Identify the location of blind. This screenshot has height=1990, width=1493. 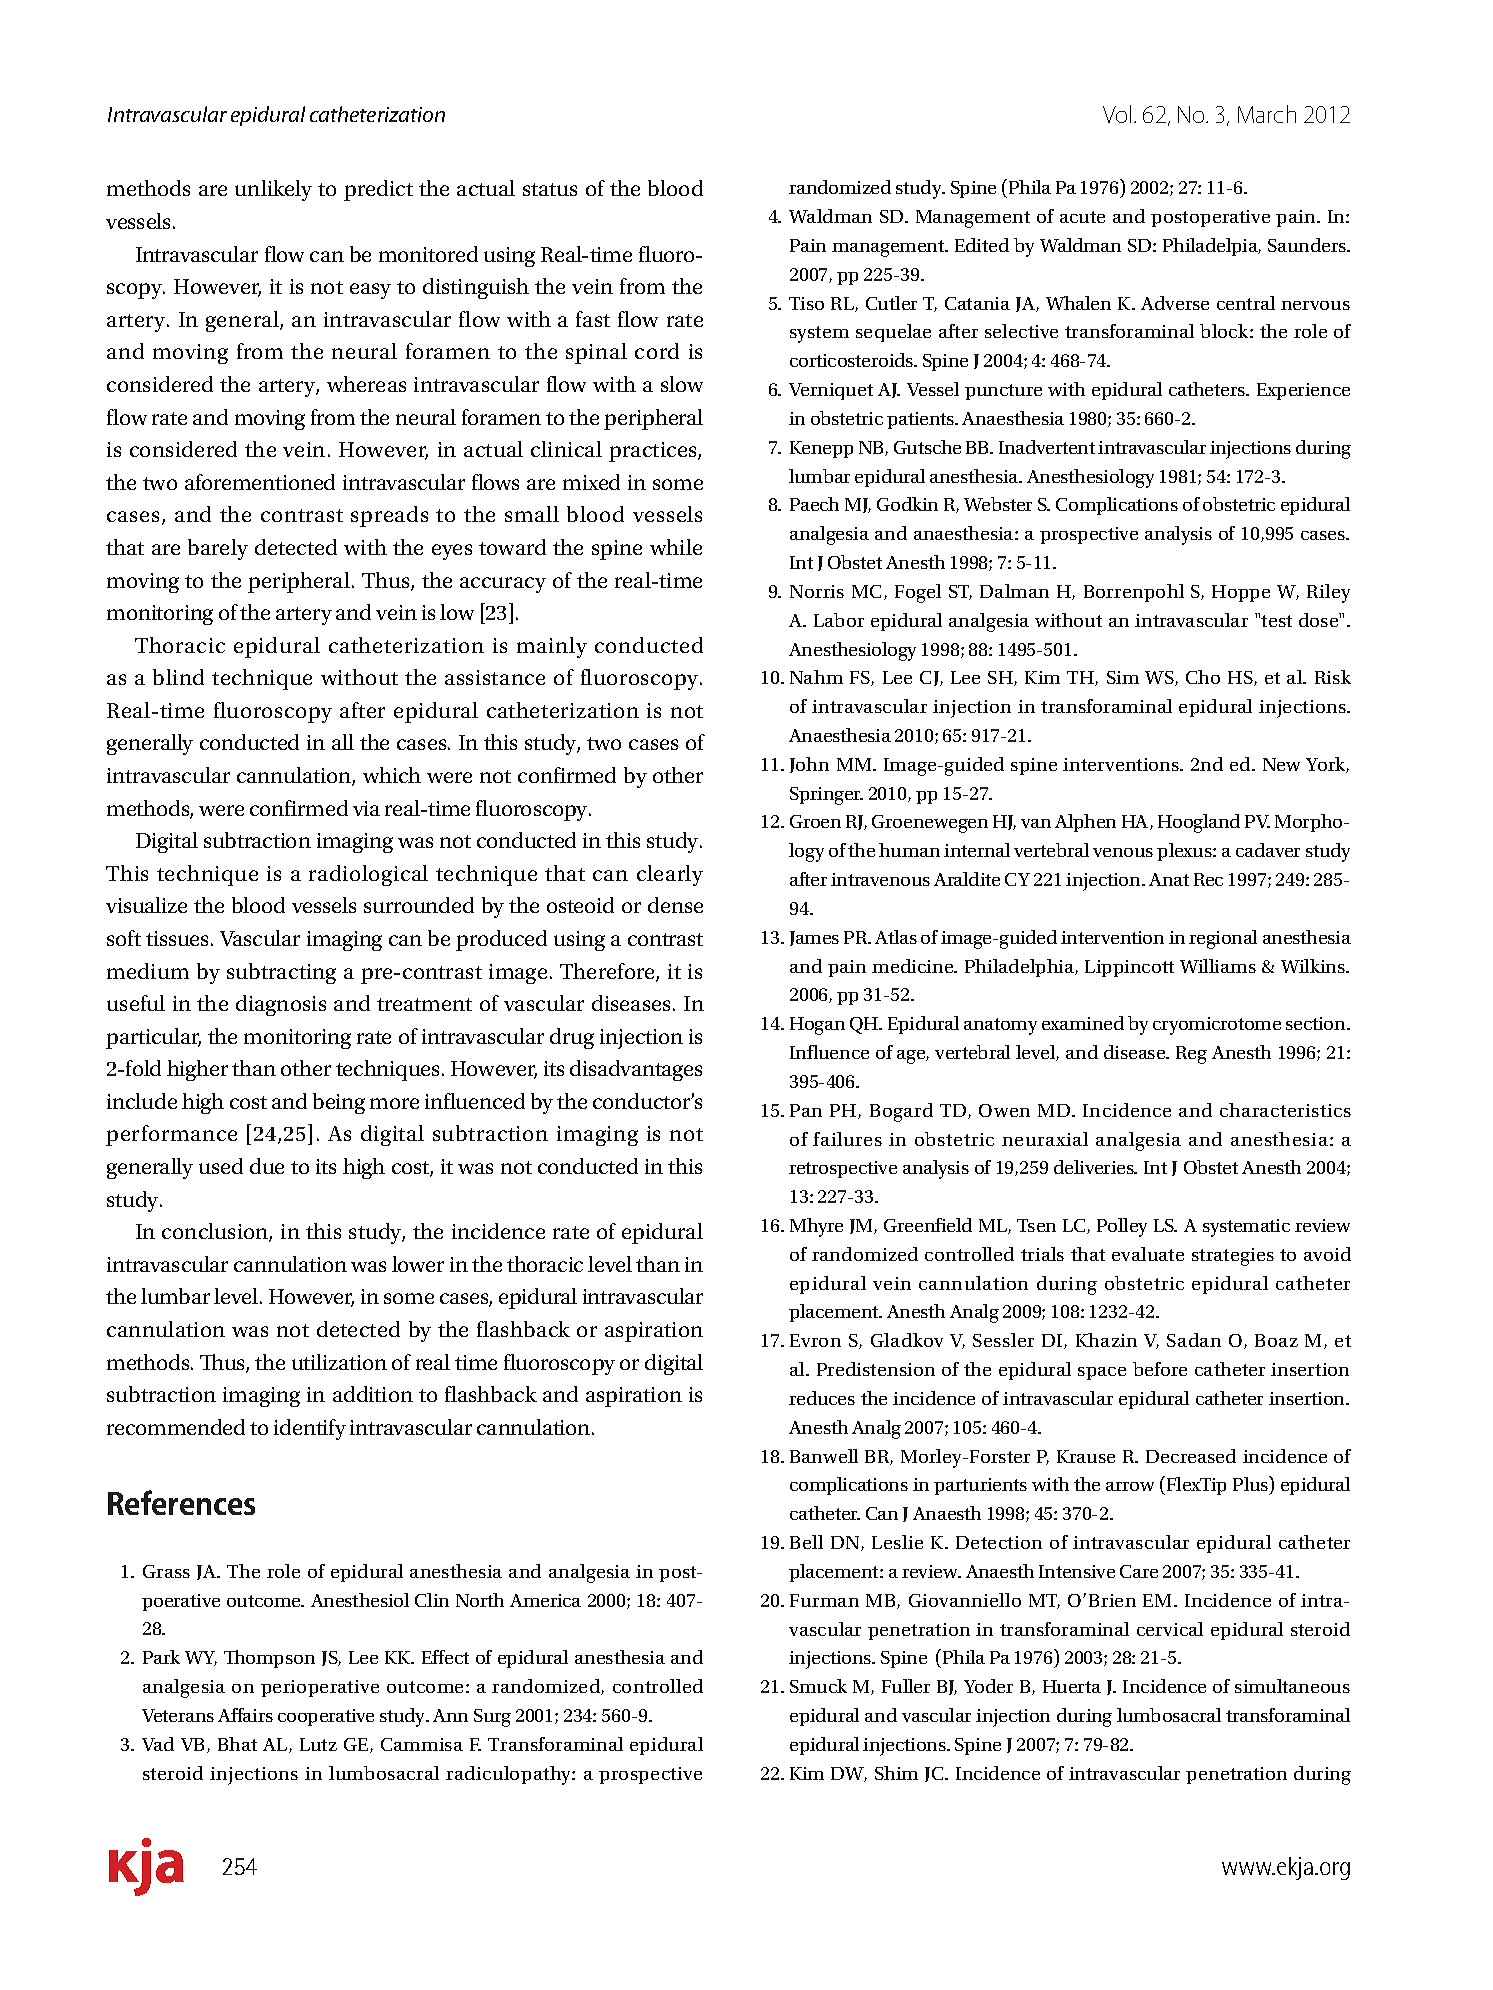
(178, 677).
